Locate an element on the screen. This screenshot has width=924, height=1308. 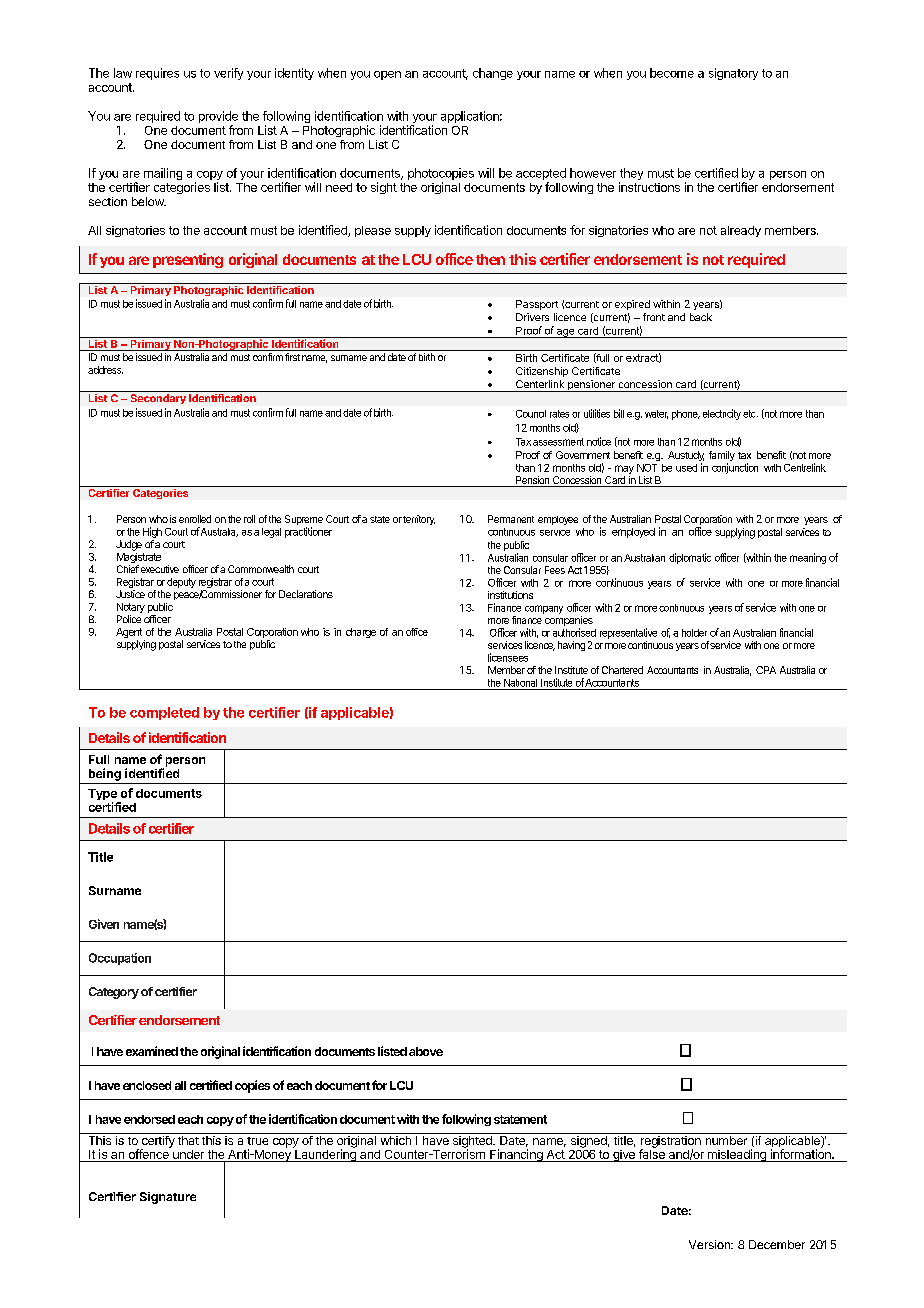
number is located at coordinates (726, 1140).
